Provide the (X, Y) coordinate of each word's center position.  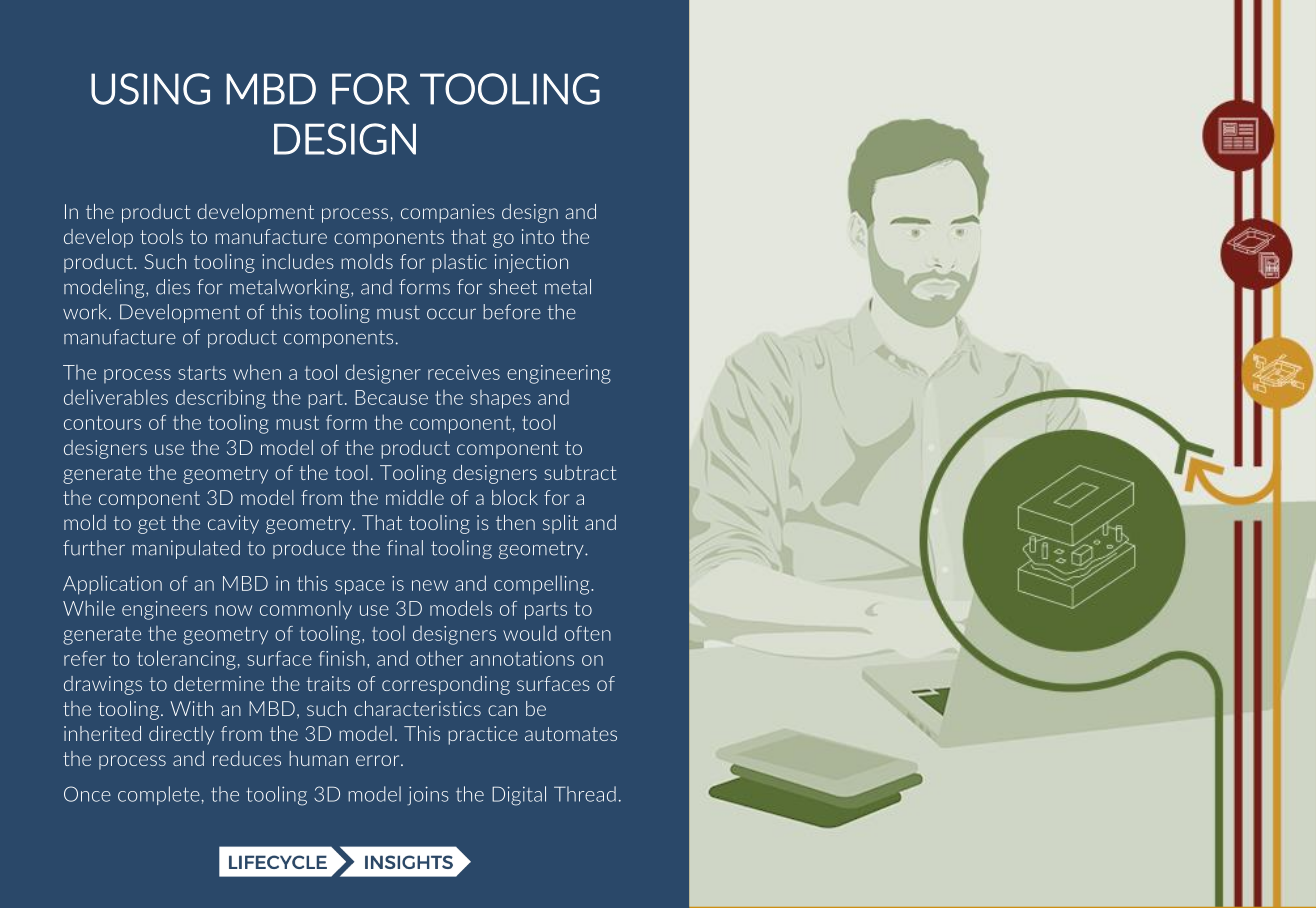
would (530, 633)
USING (150, 89)
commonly (306, 610)
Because (391, 397)
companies (448, 213)
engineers (164, 610)
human (318, 758)
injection (531, 263)
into (538, 236)
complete (159, 795)
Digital (519, 796)
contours (102, 423)
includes (298, 261)
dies (173, 287)
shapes (500, 399)
